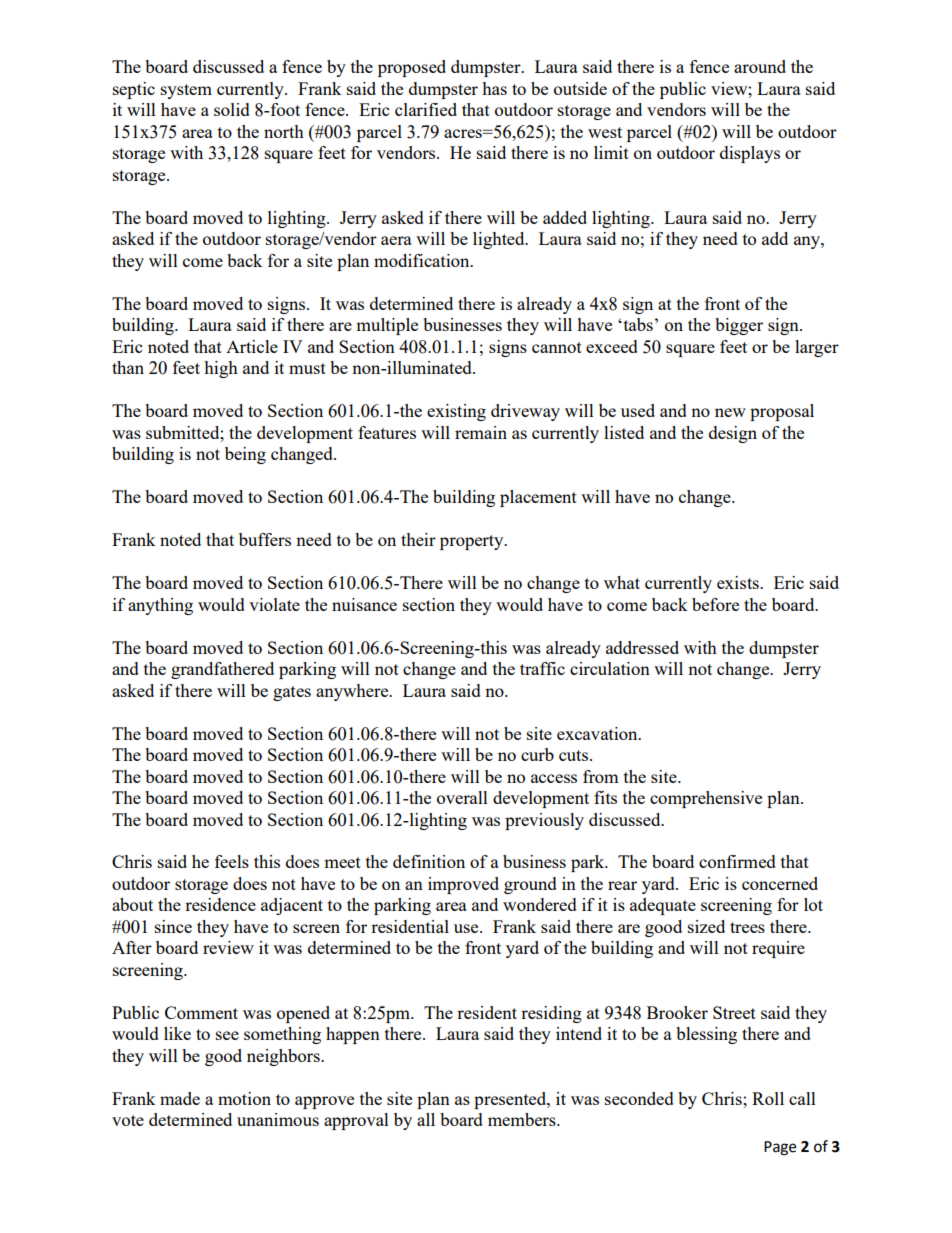  What do you see at coordinates (706, 799) in the image?
I see `comprehensive` at bounding box center [706, 799].
